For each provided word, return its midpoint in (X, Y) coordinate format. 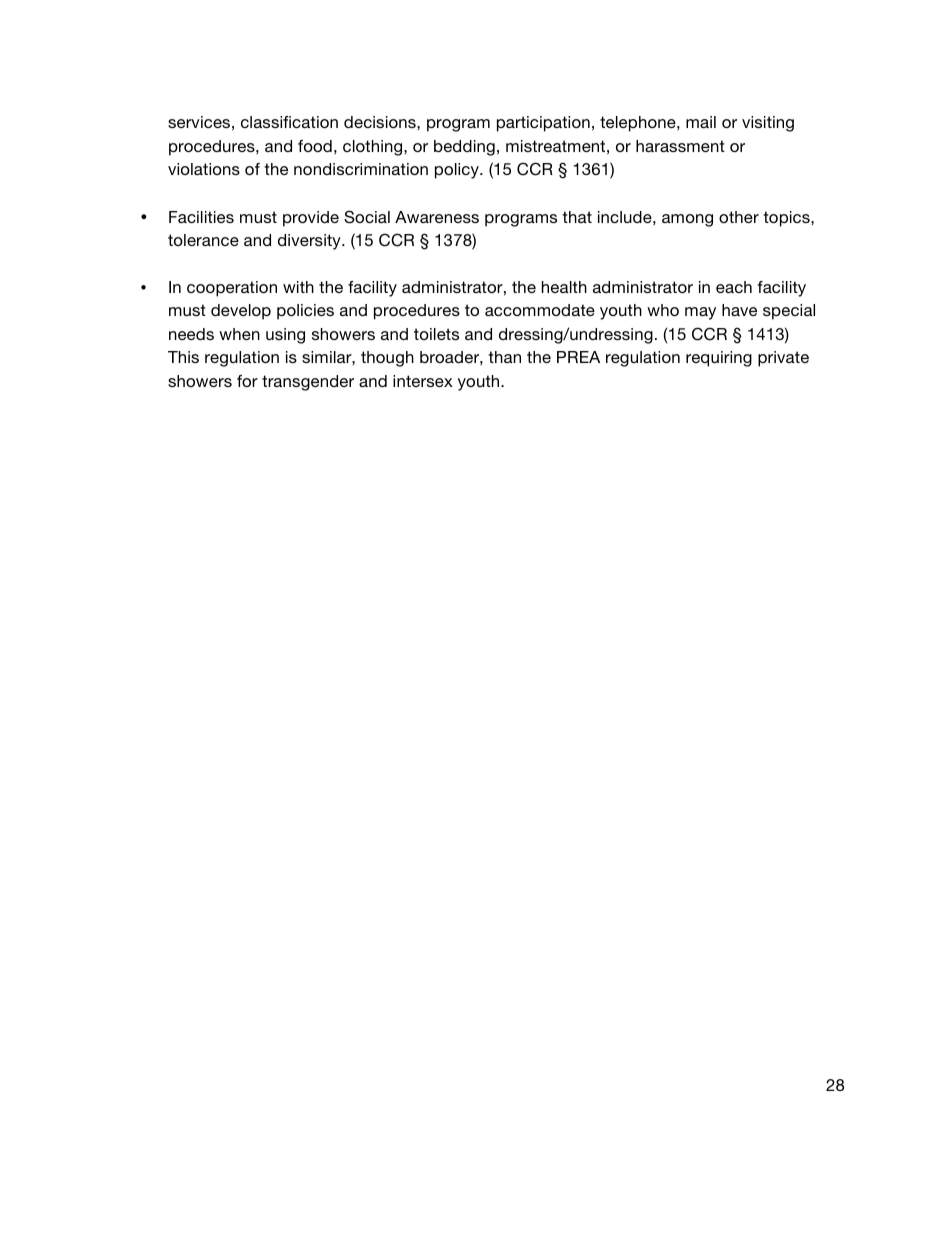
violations (204, 169)
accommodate (540, 310)
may (700, 313)
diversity (310, 242)
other (739, 217)
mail (701, 122)
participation (543, 124)
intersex (423, 381)
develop (241, 312)
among (687, 220)
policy (458, 171)
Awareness (437, 217)
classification (289, 122)
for (247, 381)
